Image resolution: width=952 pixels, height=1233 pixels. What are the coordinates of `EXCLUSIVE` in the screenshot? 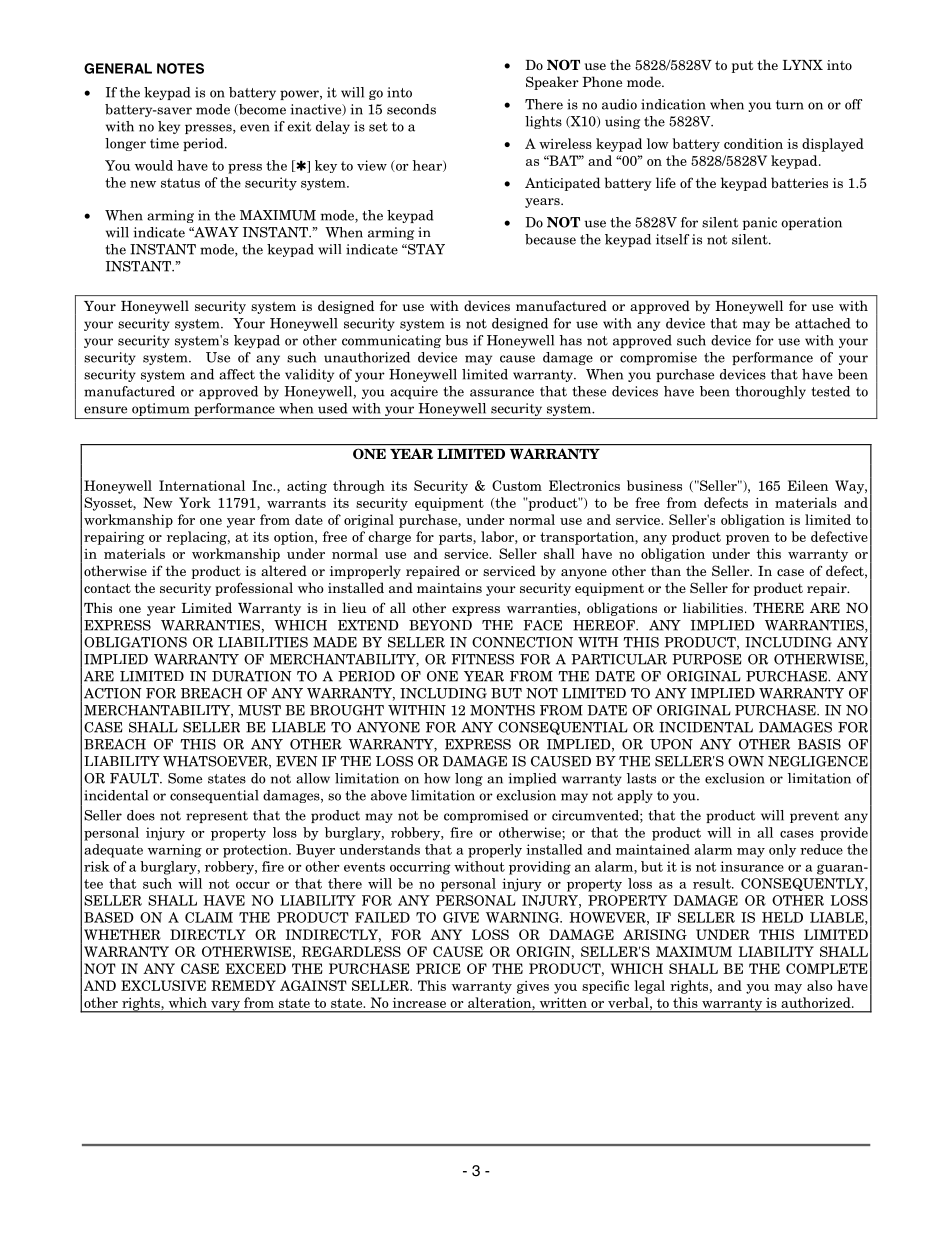 It's located at (163, 985).
